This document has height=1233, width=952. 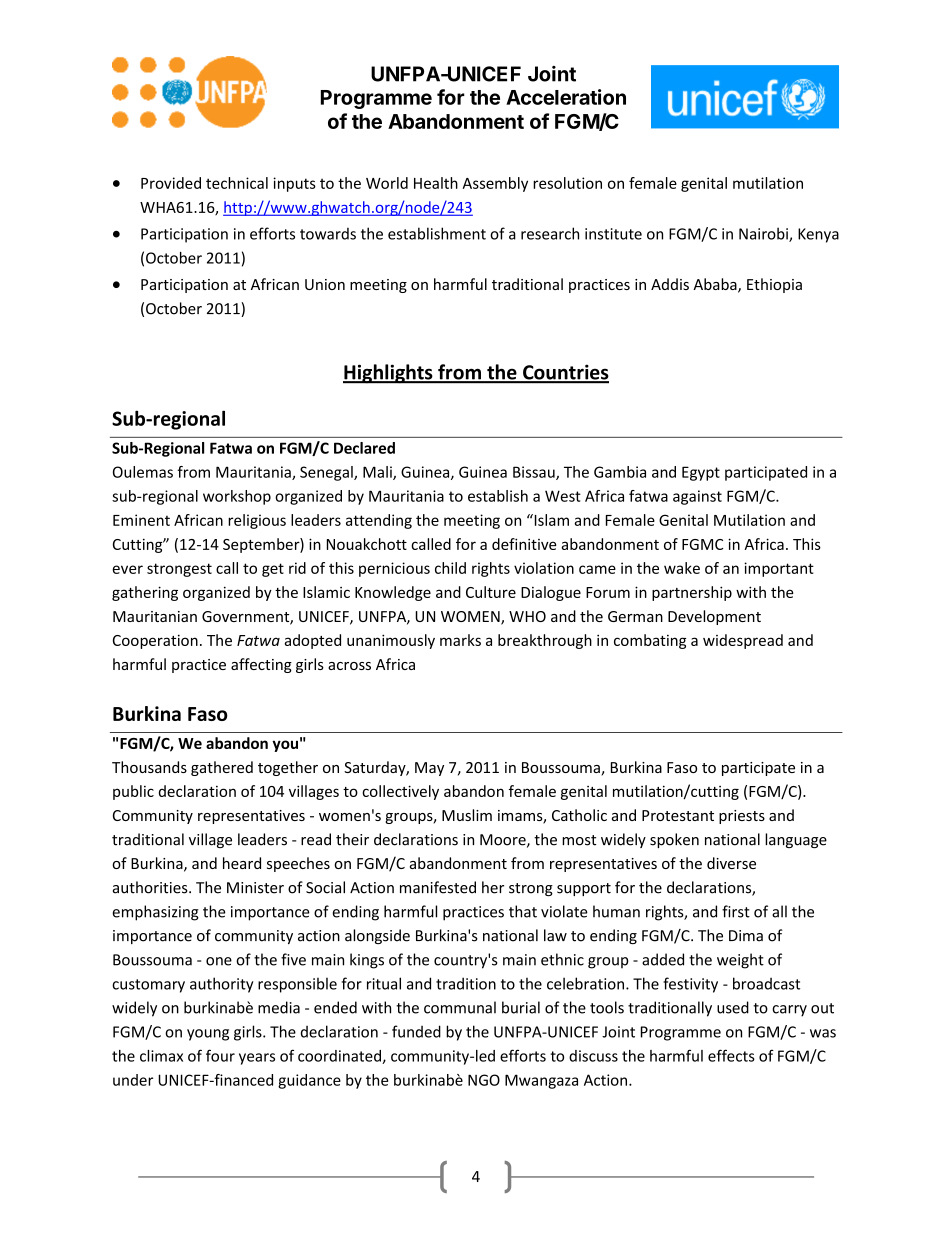 What do you see at coordinates (731, 1055) in the document?
I see `effects` at bounding box center [731, 1055].
